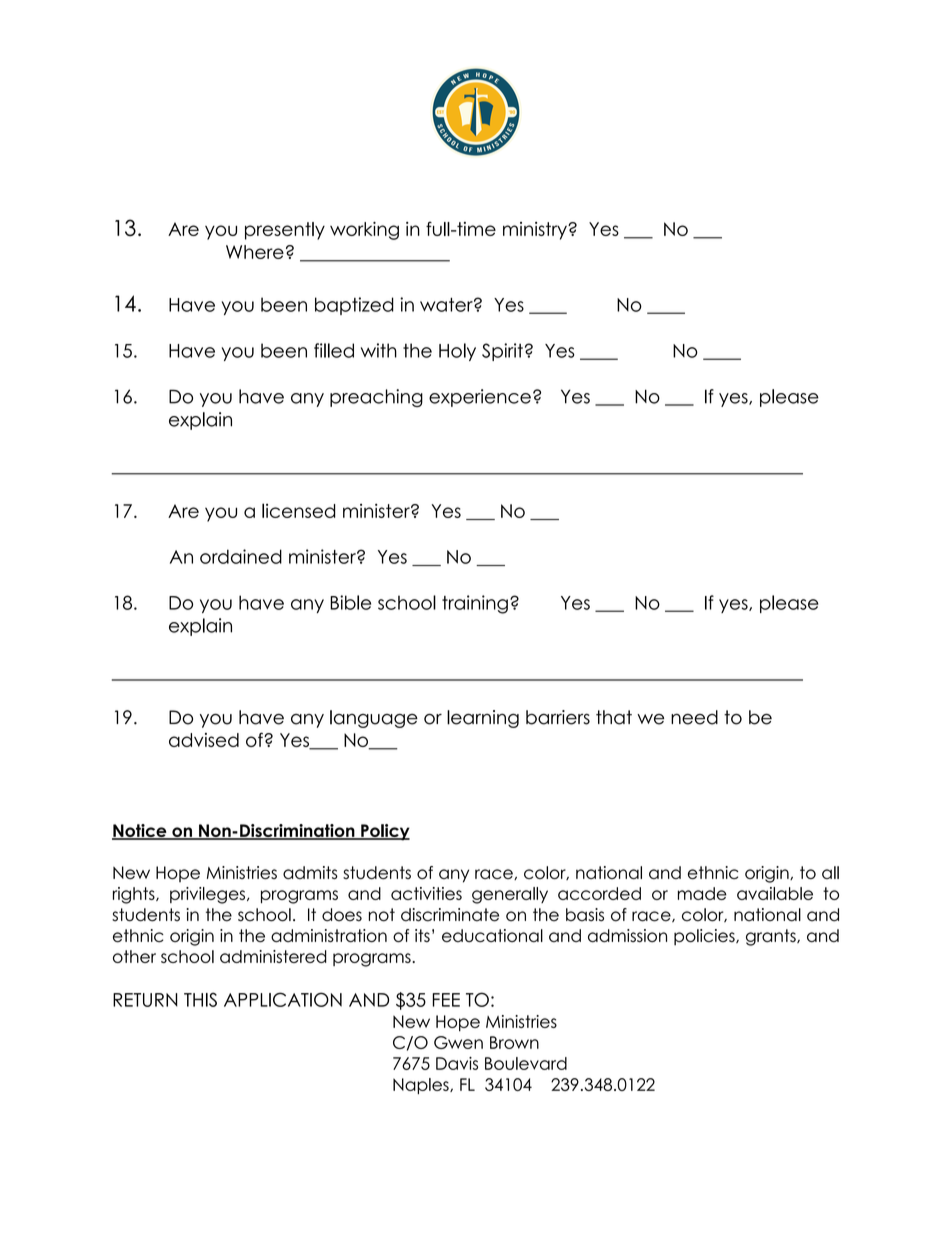  Describe the element at coordinates (200, 999) in the screenshot. I see `THIS` at that location.
